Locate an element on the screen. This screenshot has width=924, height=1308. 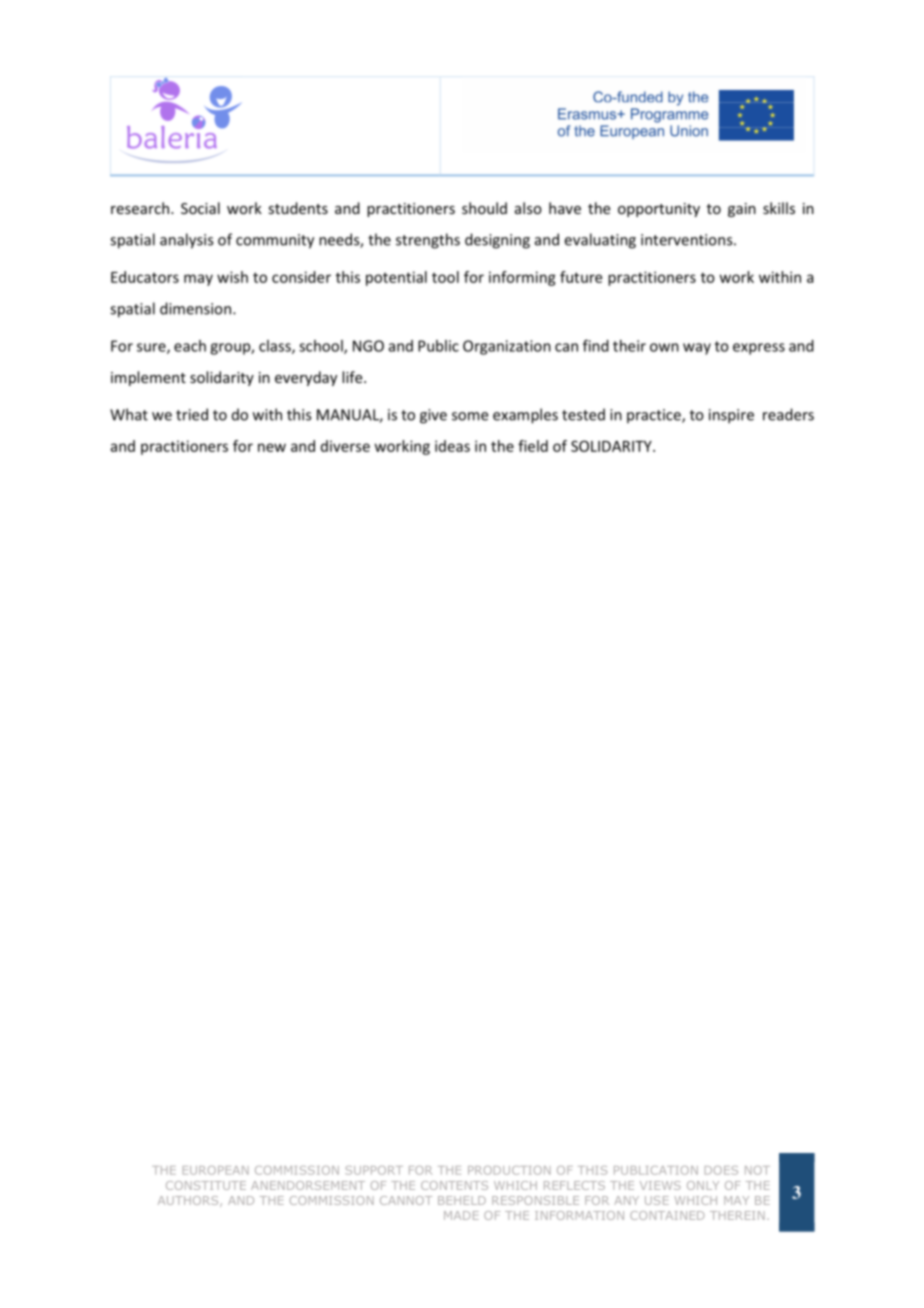
PRODUCTION is located at coordinates (509, 1170).
